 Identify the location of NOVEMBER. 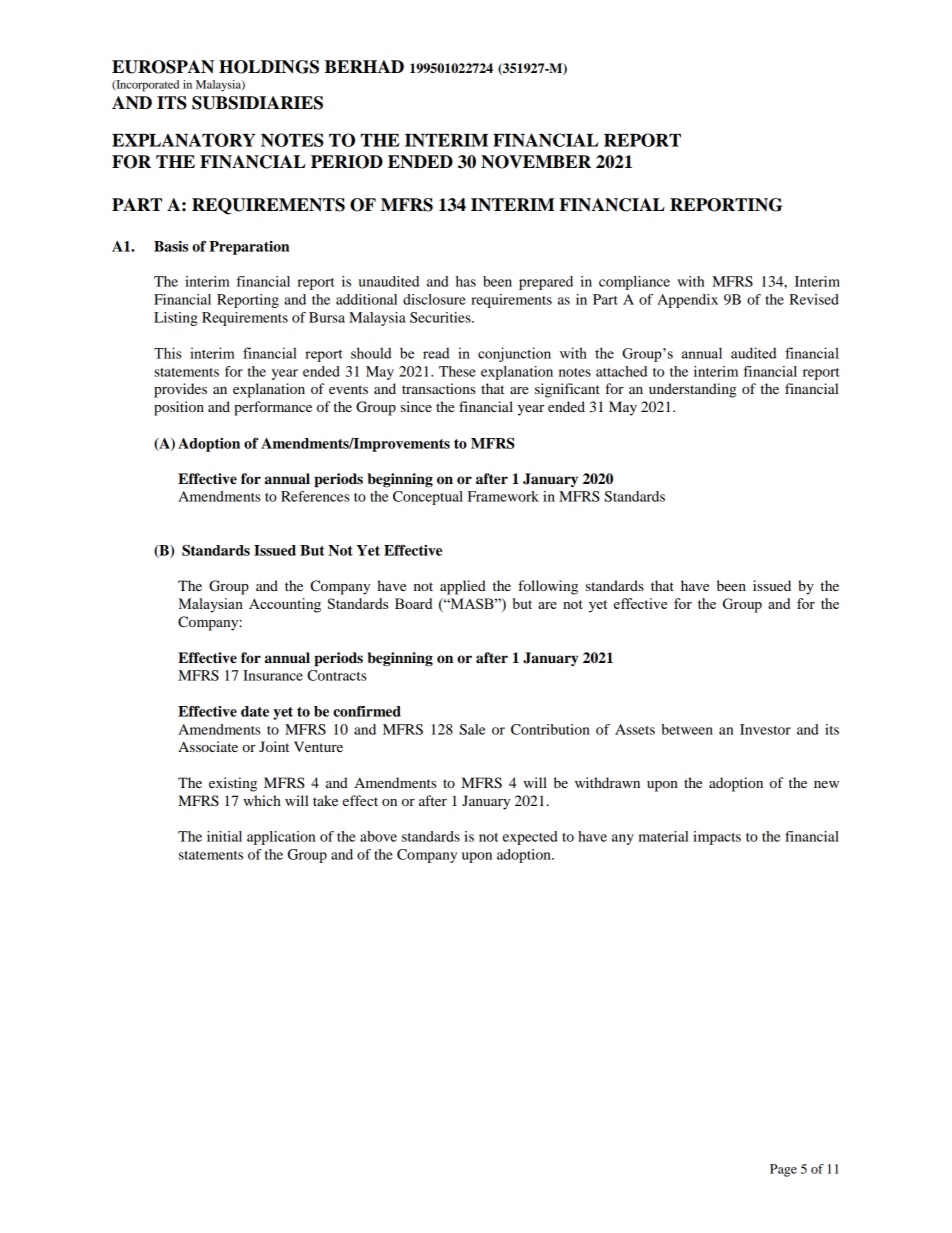
(536, 162).
